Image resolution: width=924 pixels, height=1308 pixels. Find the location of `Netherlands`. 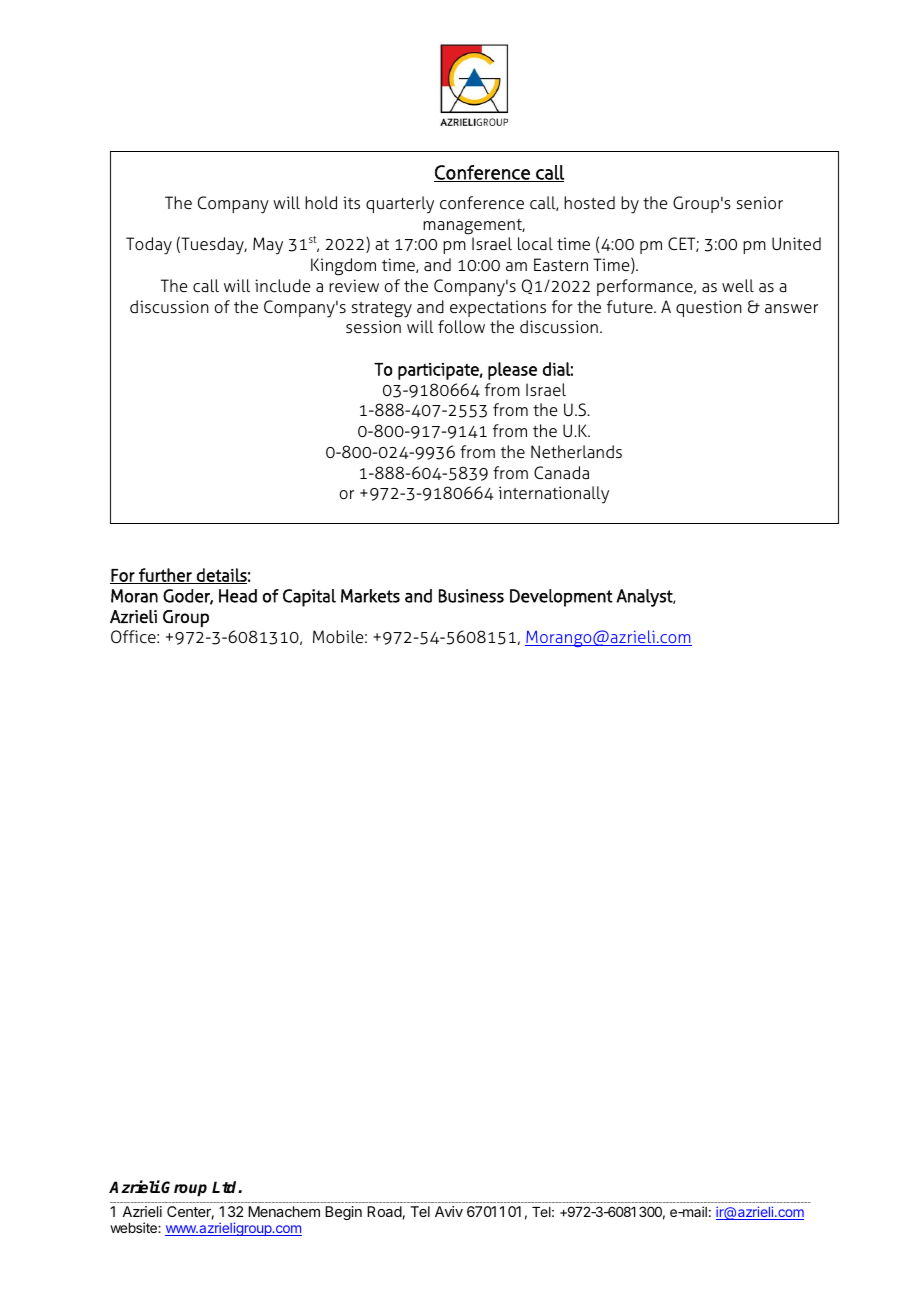

Netherlands is located at coordinates (576, 451).
